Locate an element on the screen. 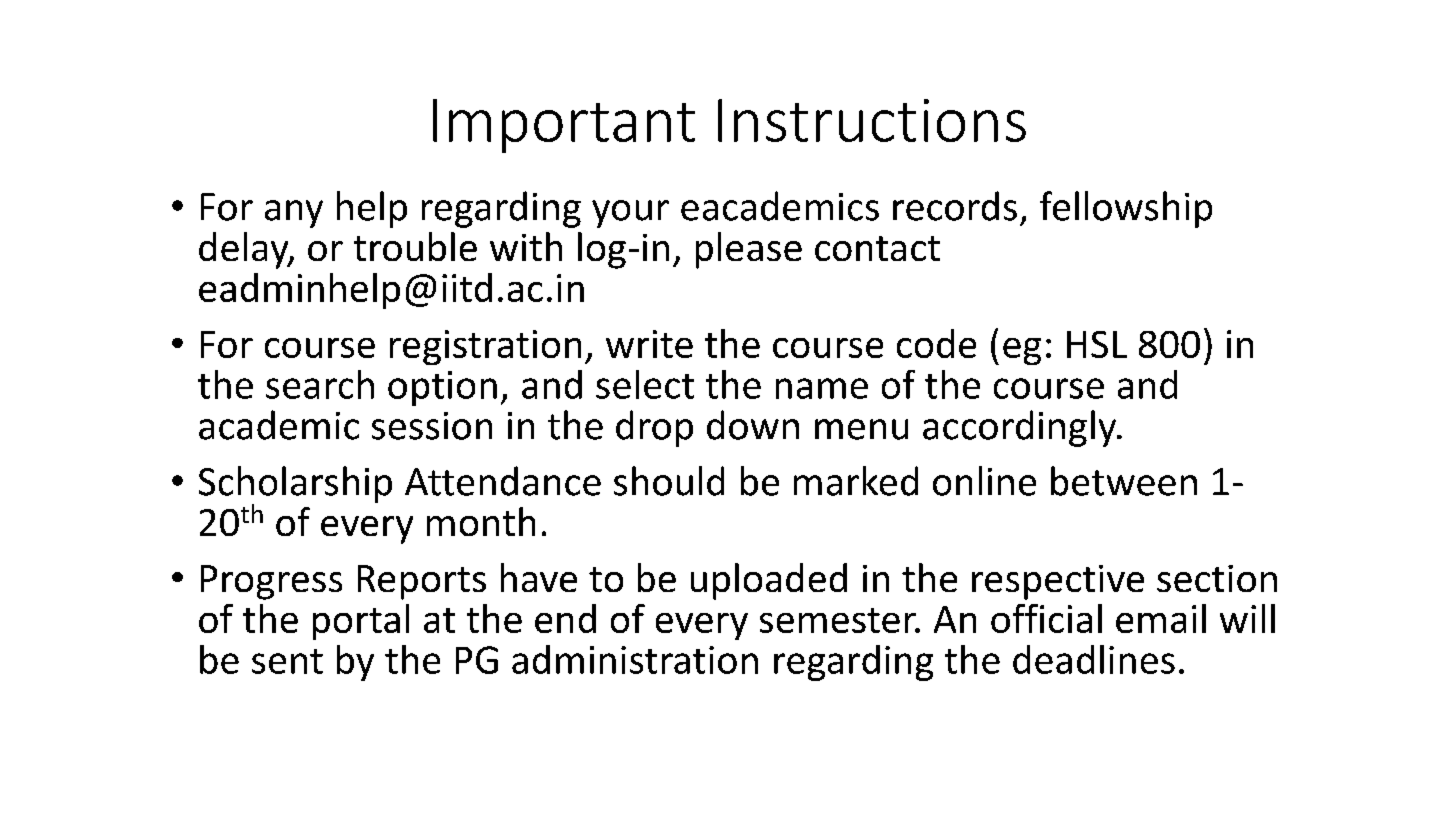 Image resolution: width=1456 pixels, height=819 pixels. Instructions is located at coordinates (872, 120).
